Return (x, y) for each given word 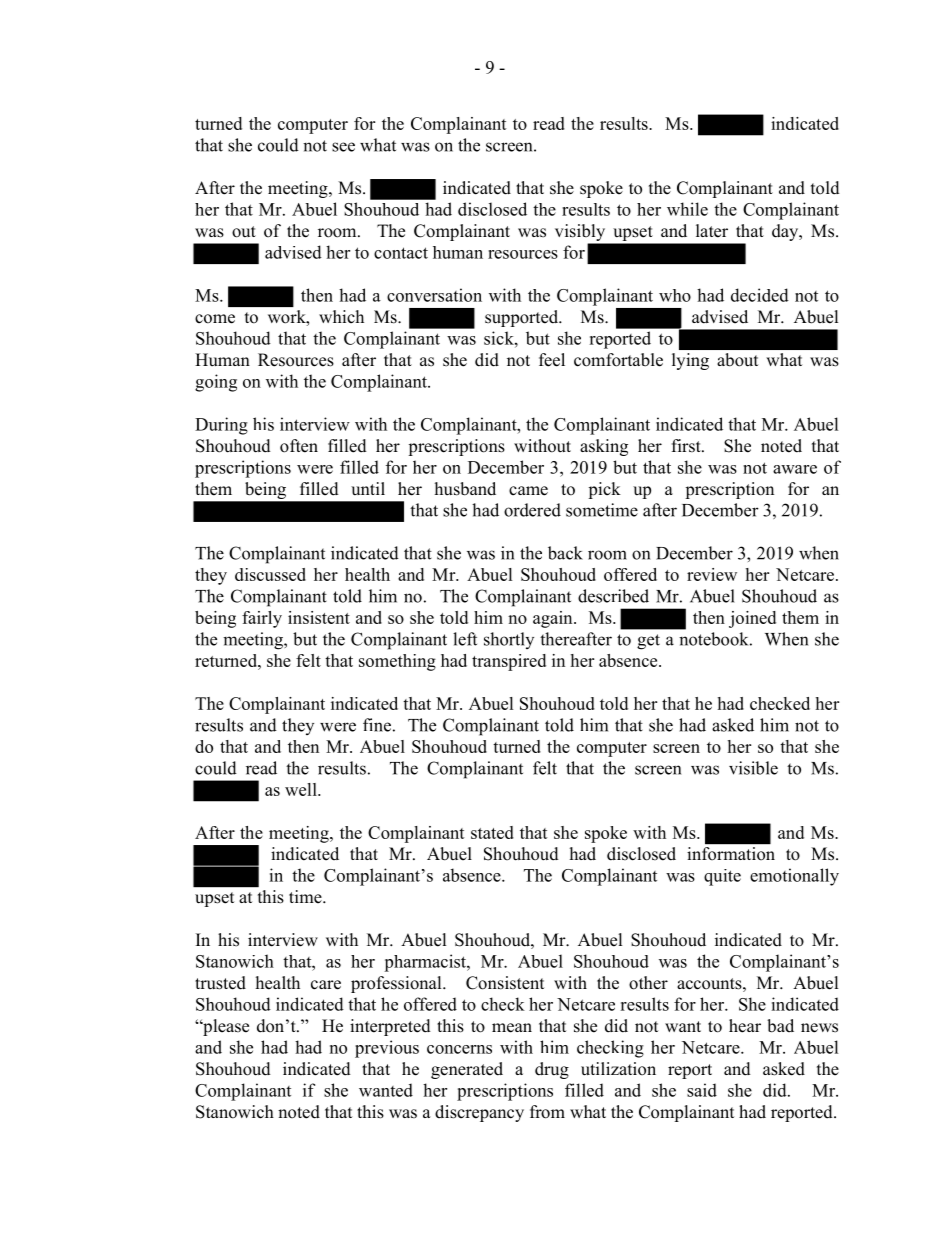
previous (387, 1049)
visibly (581, 234)
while (687, 209)
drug (552, 1070)
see (343, 147)
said (702, 1090)
